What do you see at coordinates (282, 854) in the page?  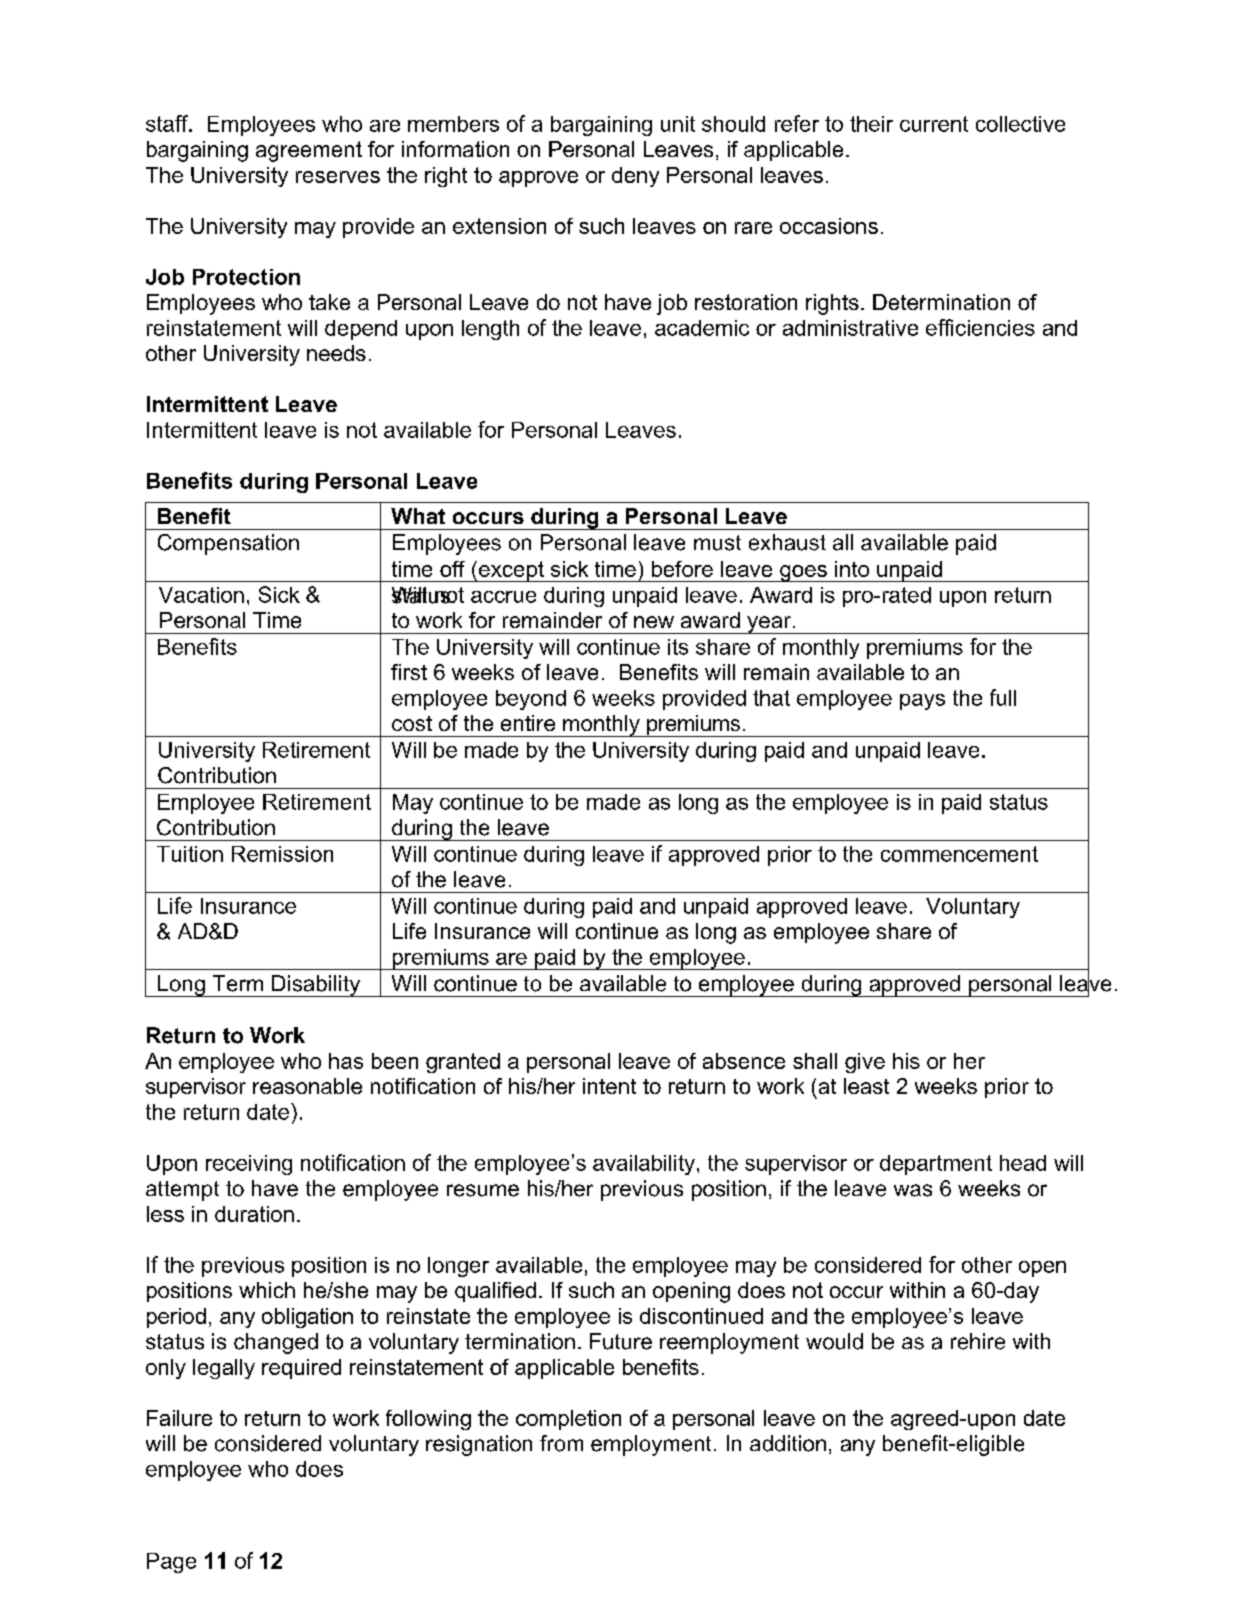 I see `Remission` at bounding box center [282, 854].
